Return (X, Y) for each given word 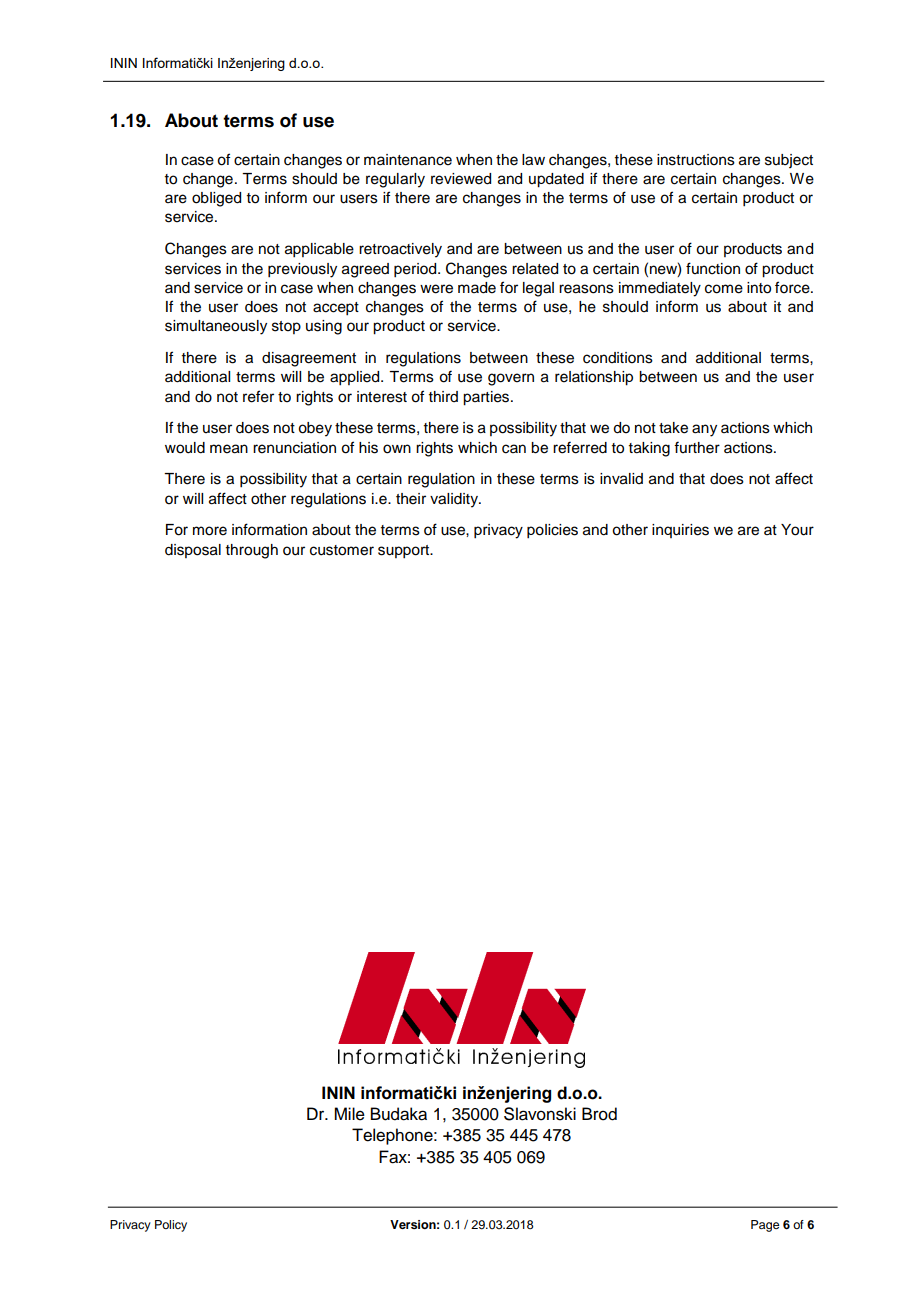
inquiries (680, 531)
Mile (349, 1114)
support (405, 552)
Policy (171, 1226)
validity (455, 500)
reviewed (461, 179)
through (252, 551)
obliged (216, 199)
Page (765, 1226)
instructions (696, 160)
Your (797, 530)
